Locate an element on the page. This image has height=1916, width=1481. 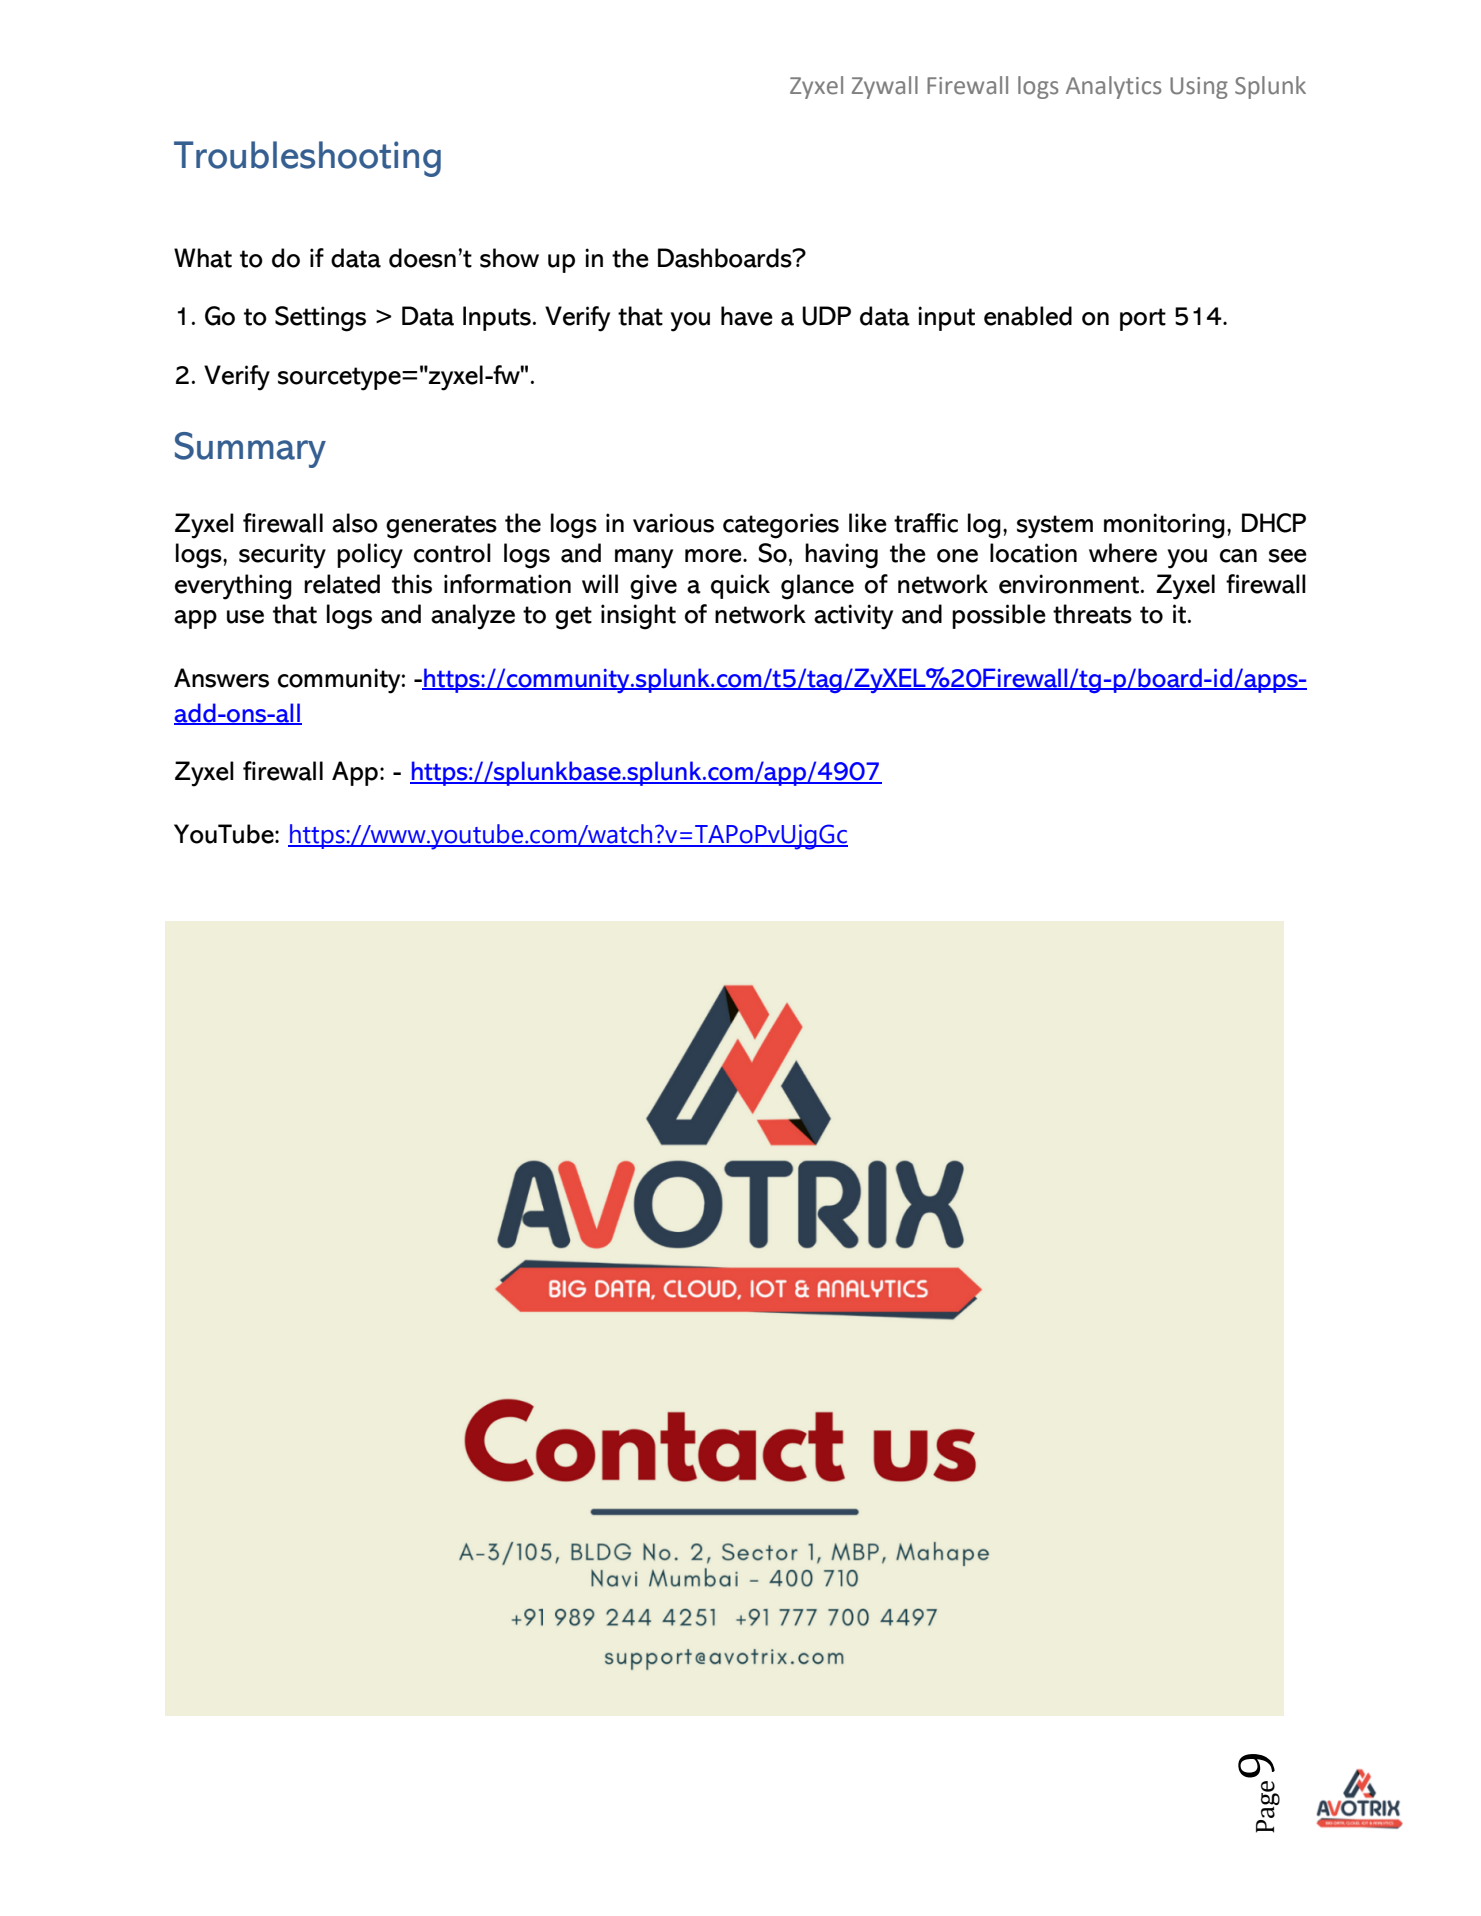
Answers is located at coordinates (221, 678).
